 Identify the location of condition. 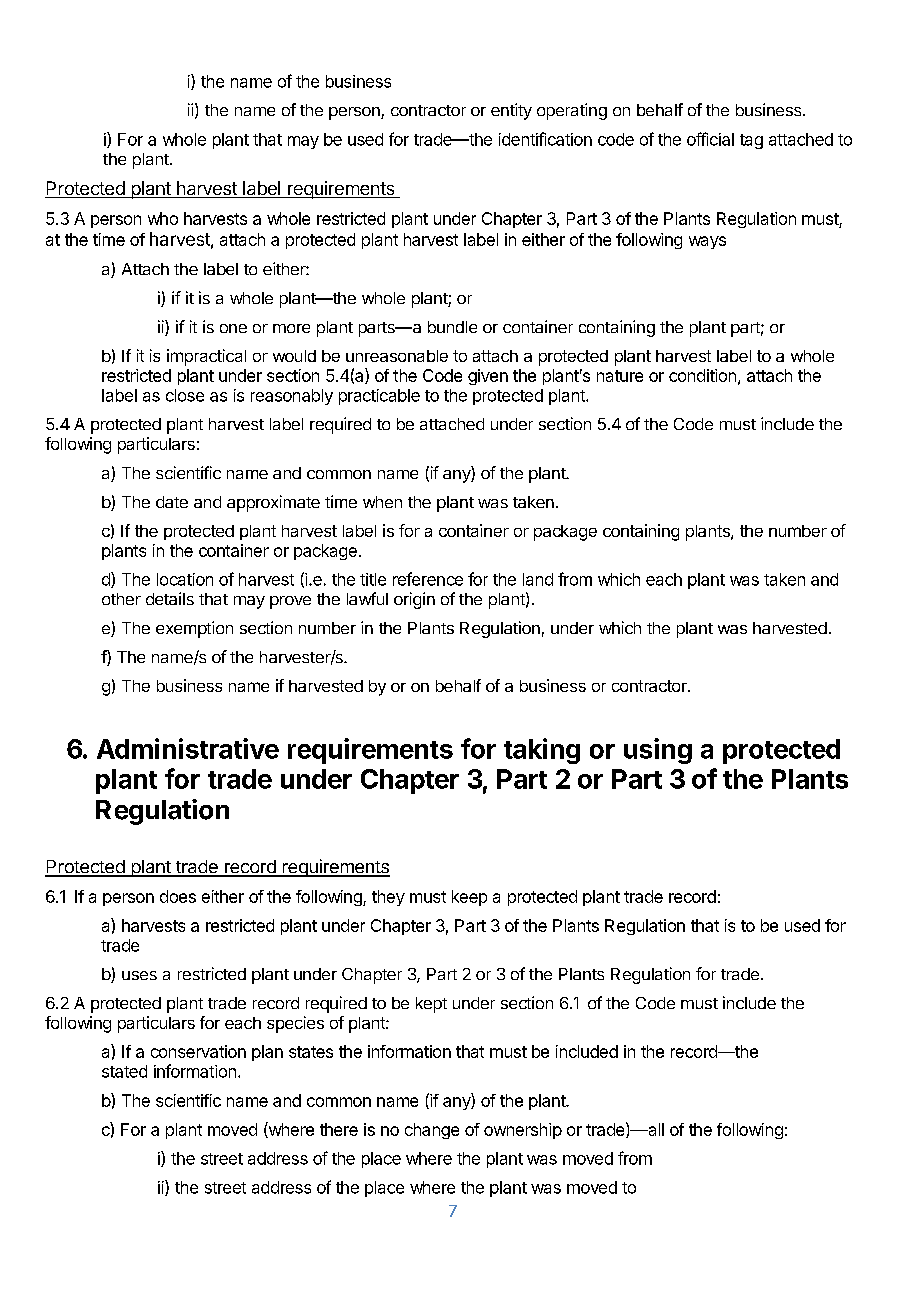
(702, 375).
